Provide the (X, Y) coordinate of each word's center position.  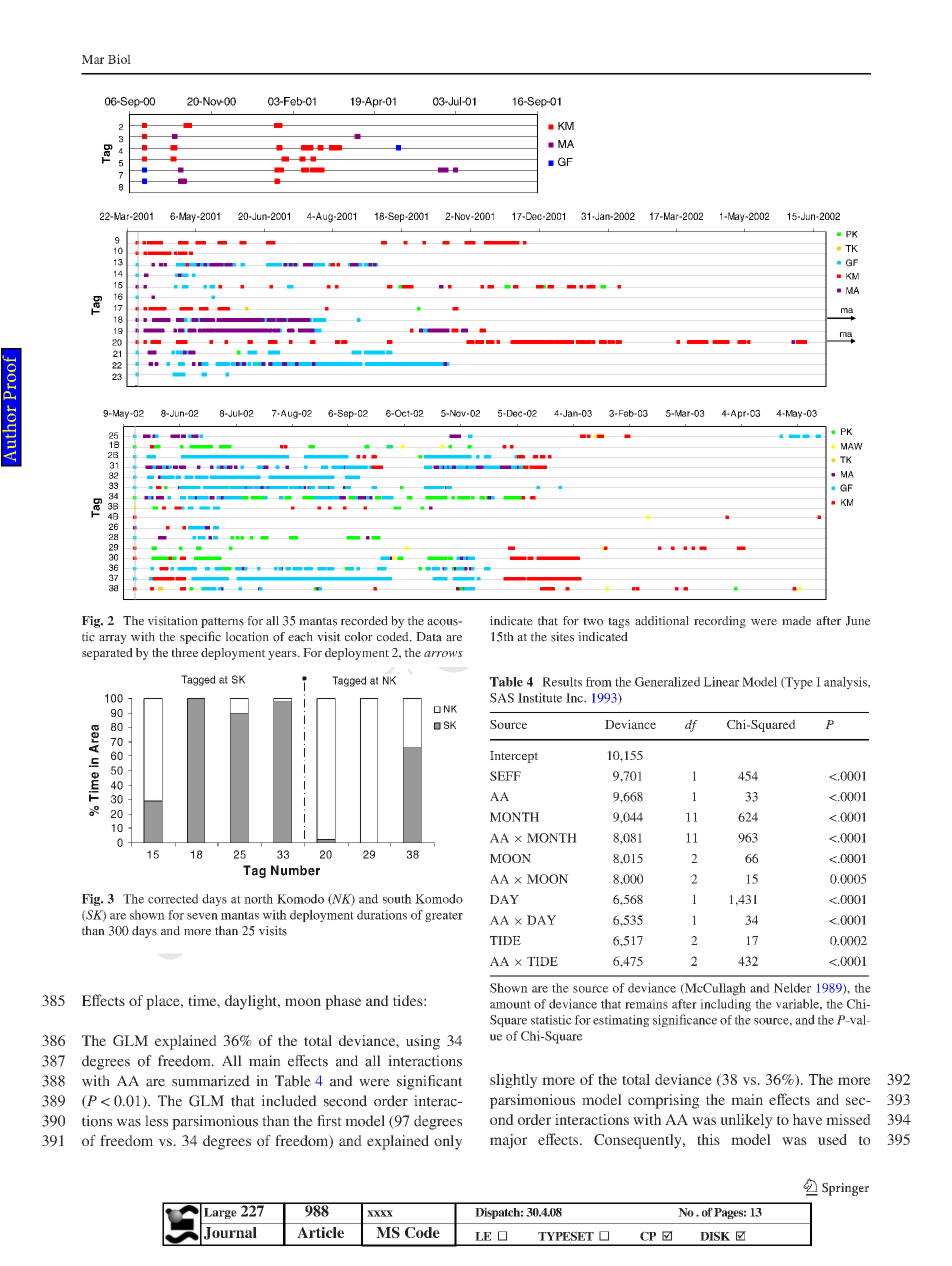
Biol (119, 59)
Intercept (514, 757)
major (508, 1141)
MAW (852, 446)
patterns (222, 622)
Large (220, 1213)
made (796, 621)
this (708, 1139)
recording (720, 622)
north (258, 899)
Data (429, 637)
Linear (721, 682)
